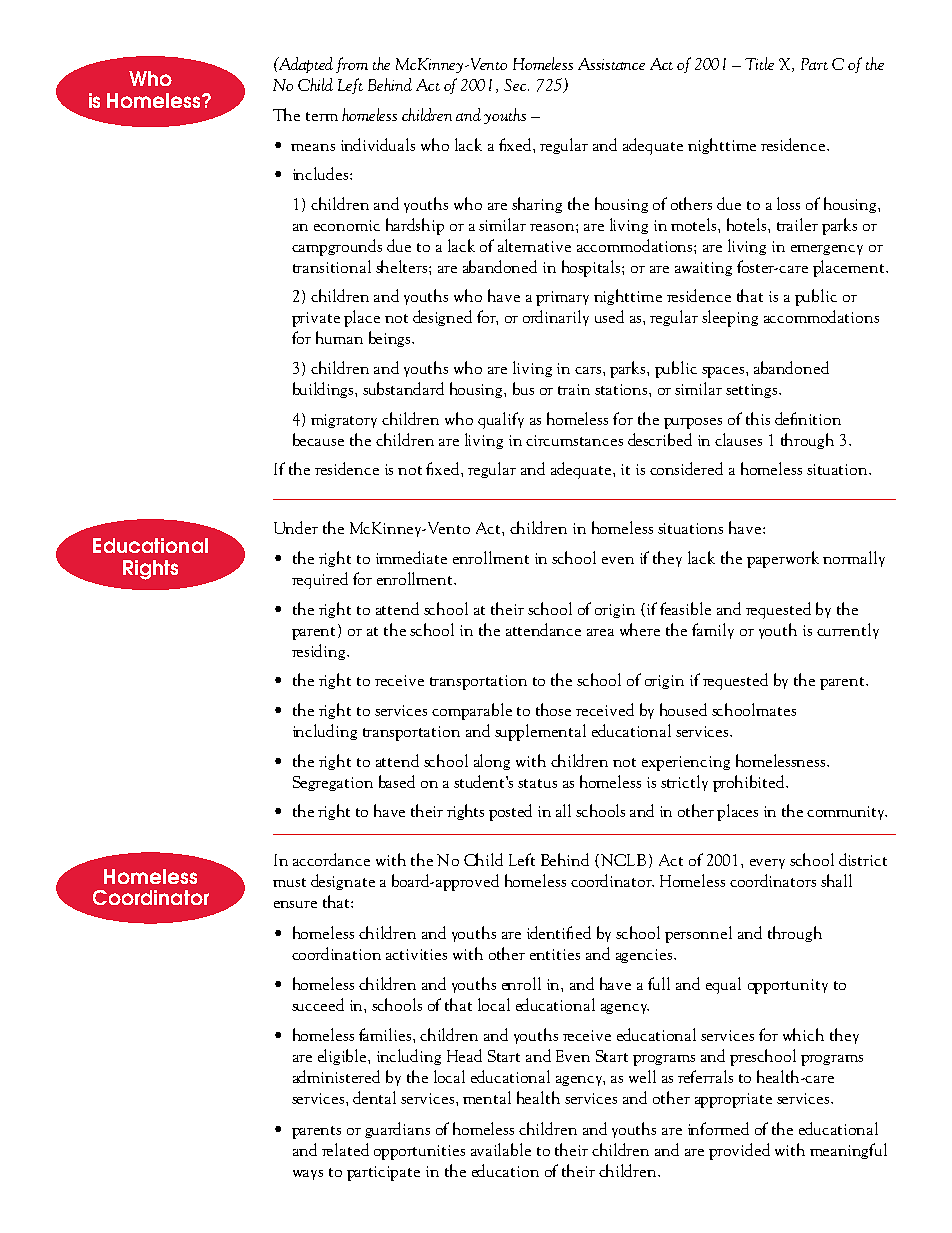  I want to click on NCLB, so click(622, 861).
